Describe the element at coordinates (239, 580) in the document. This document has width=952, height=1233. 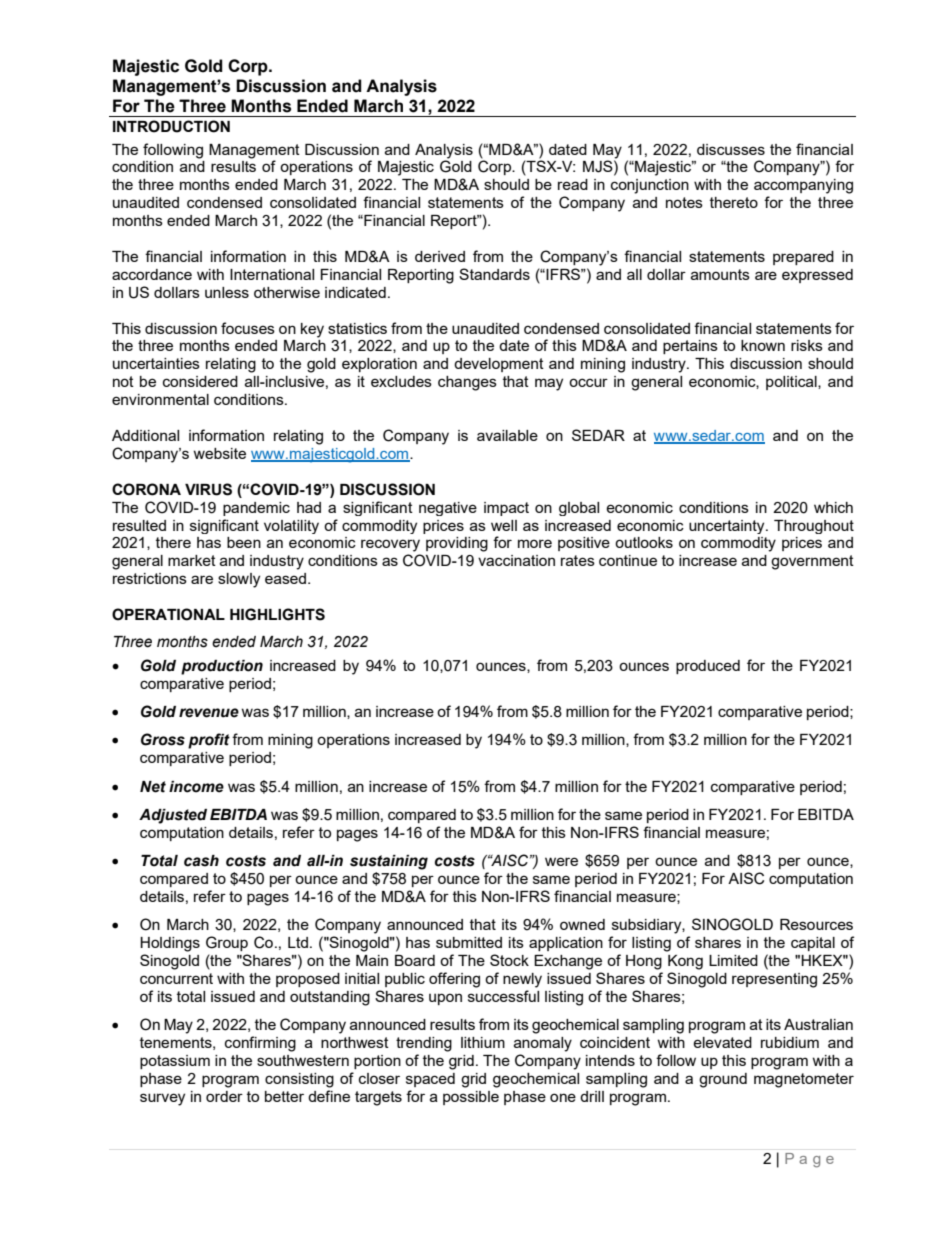
I see `slowly` at that location.
